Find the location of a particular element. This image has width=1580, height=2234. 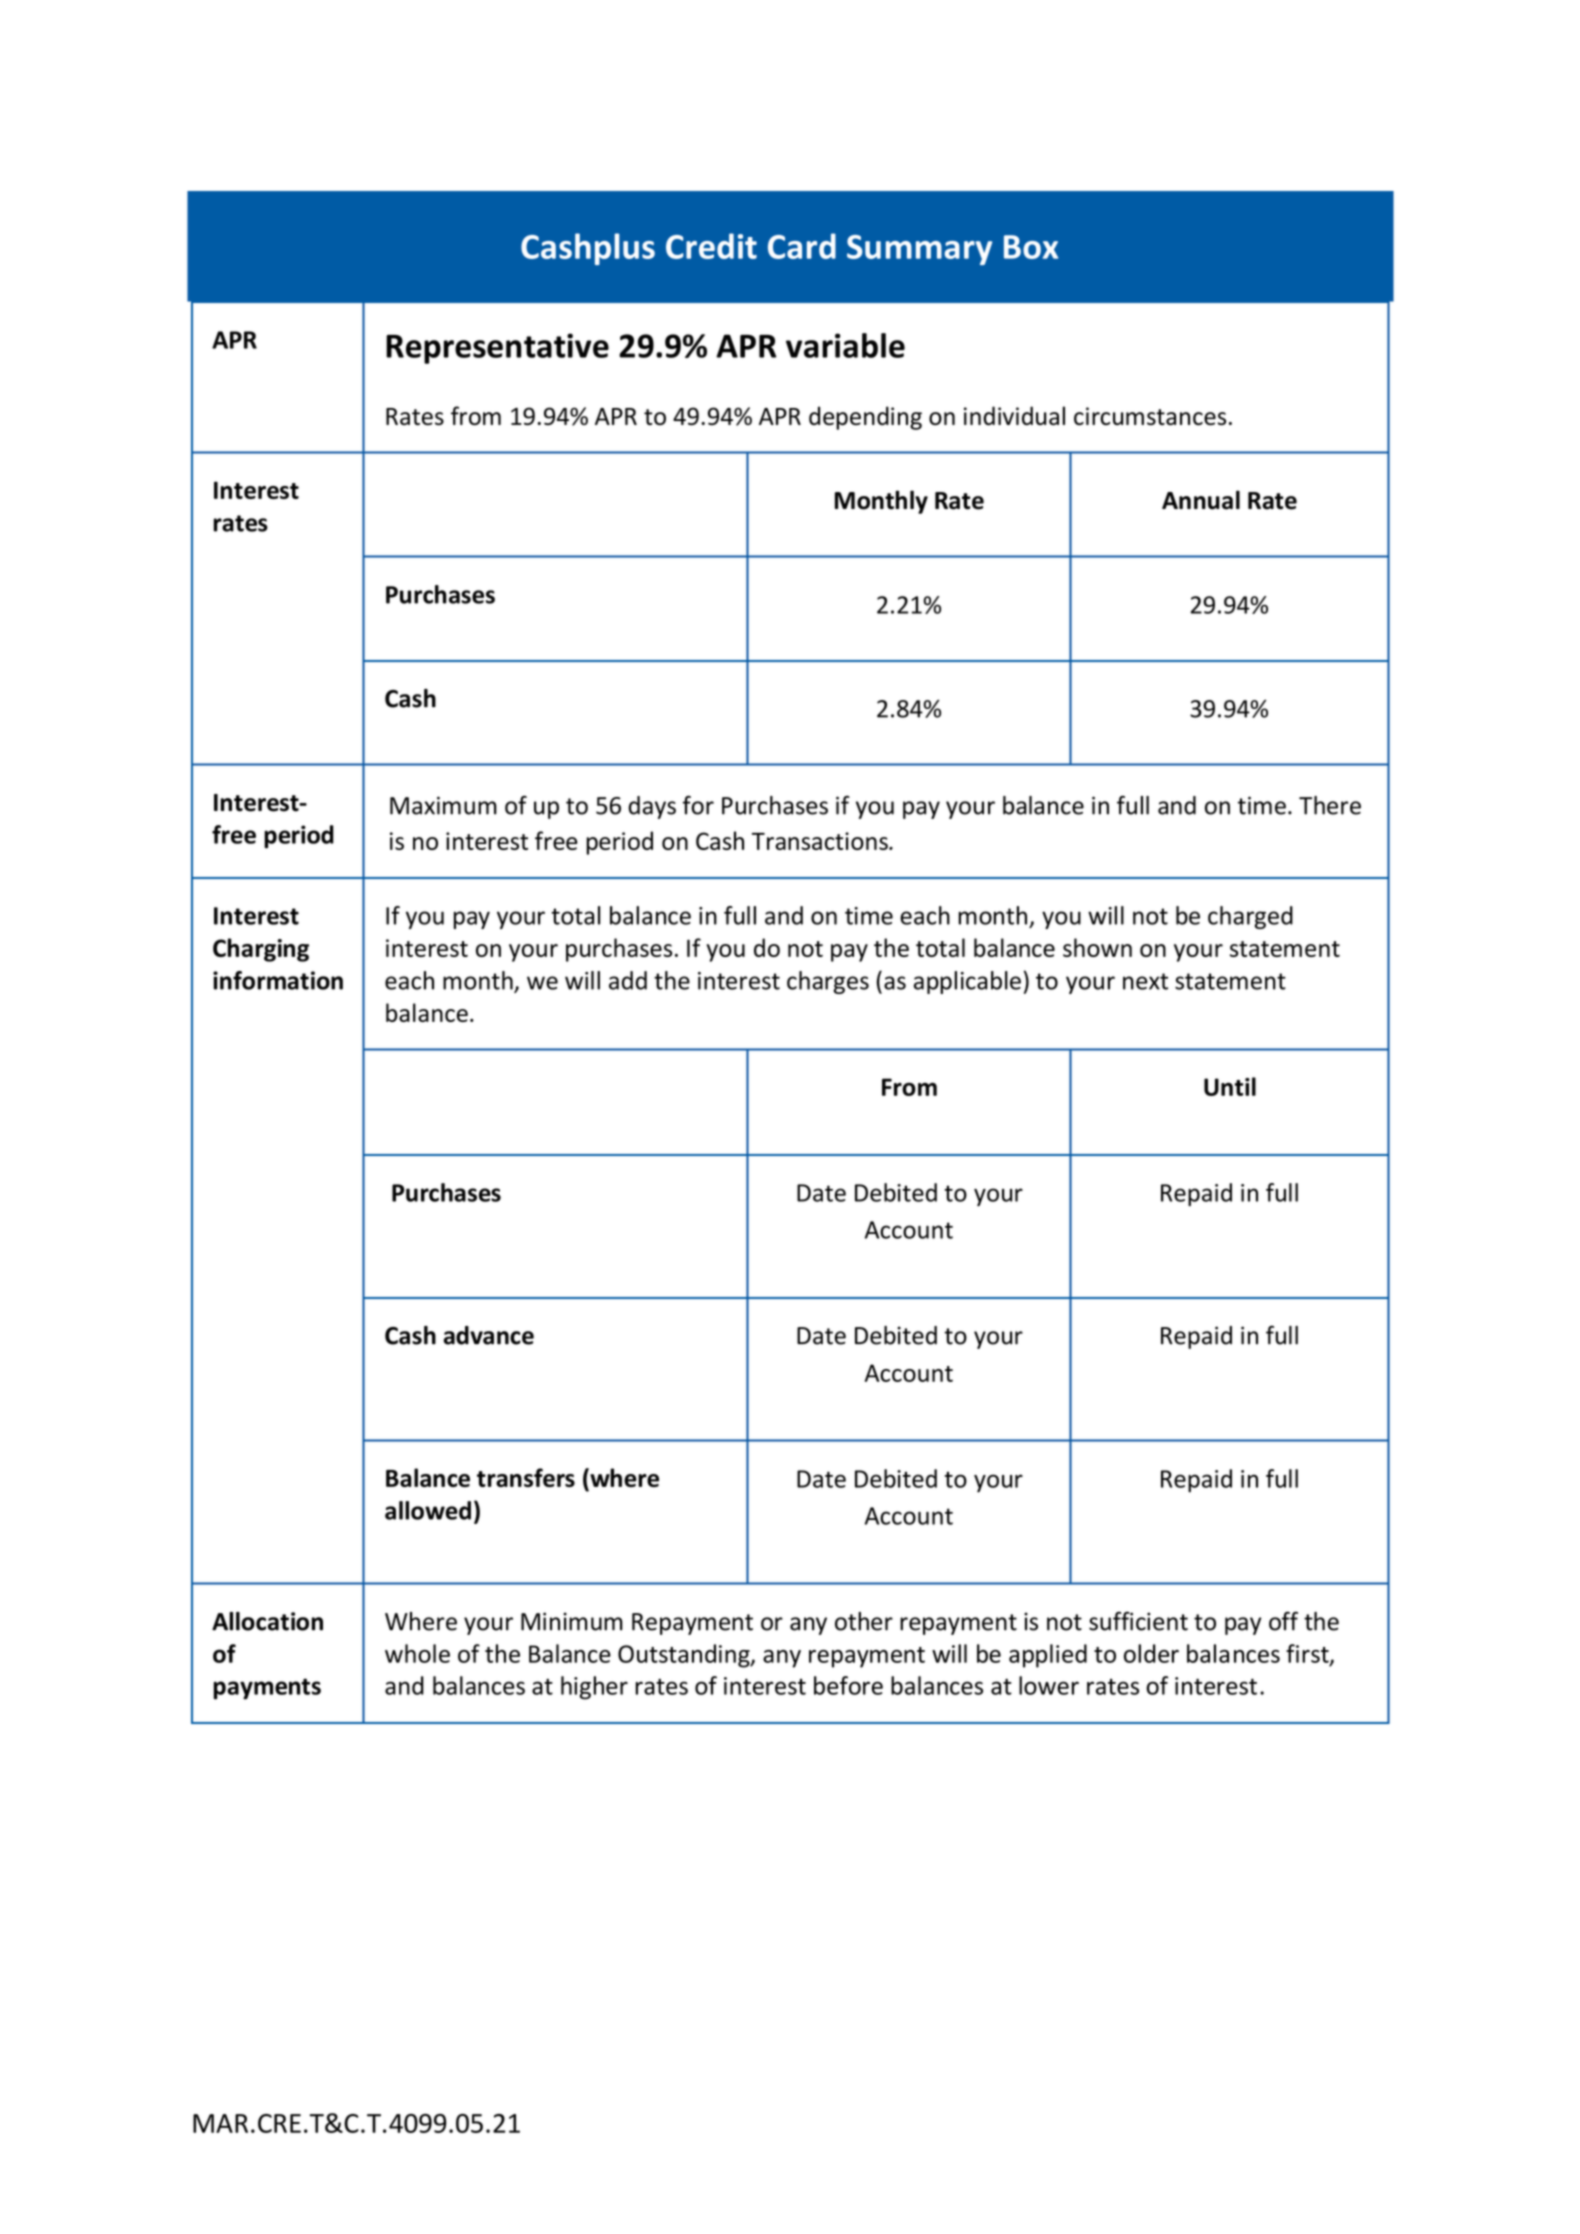

older is located at coordinates (1151, 1653).
